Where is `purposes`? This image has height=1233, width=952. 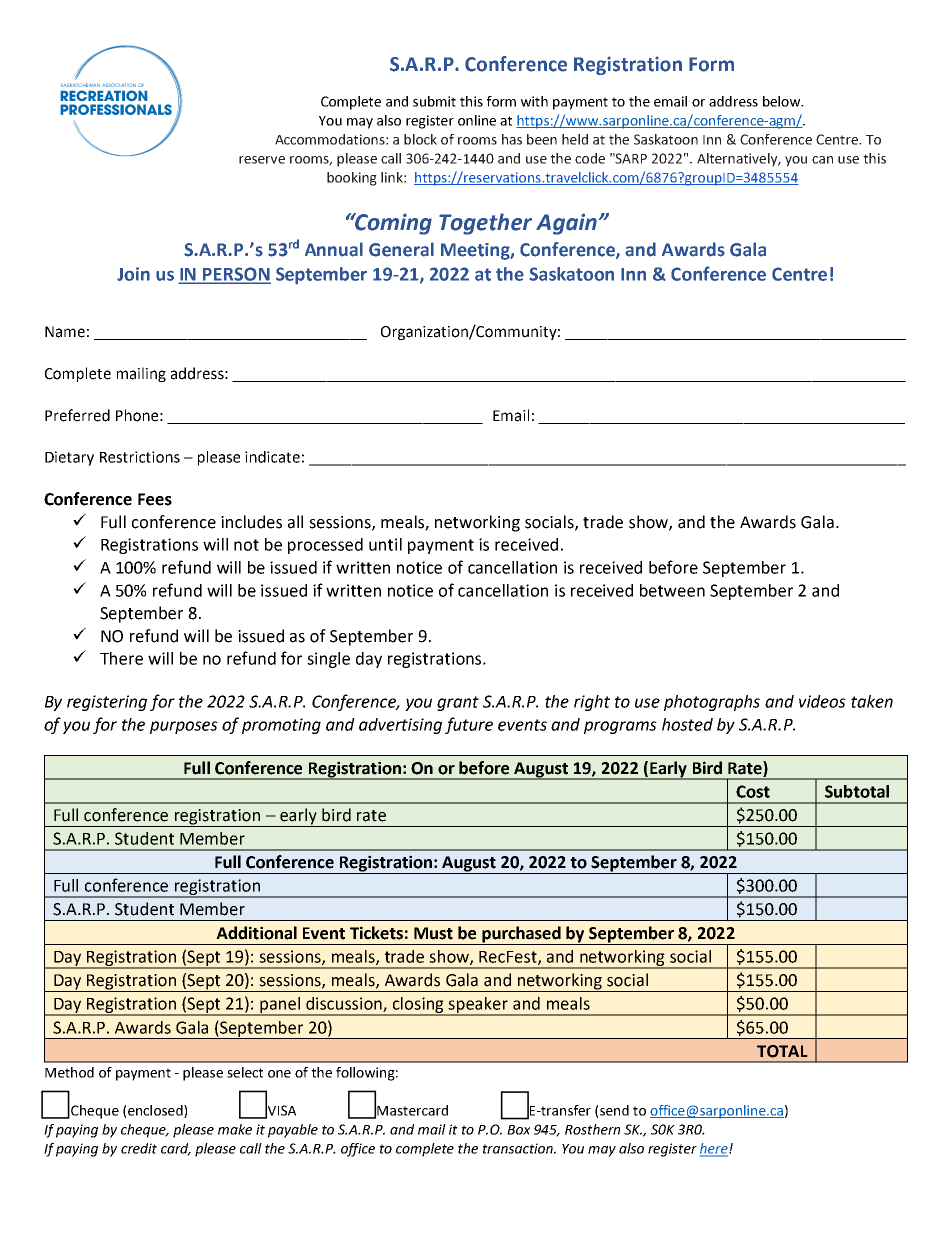
purposes is located at coordinates (184, 727).
